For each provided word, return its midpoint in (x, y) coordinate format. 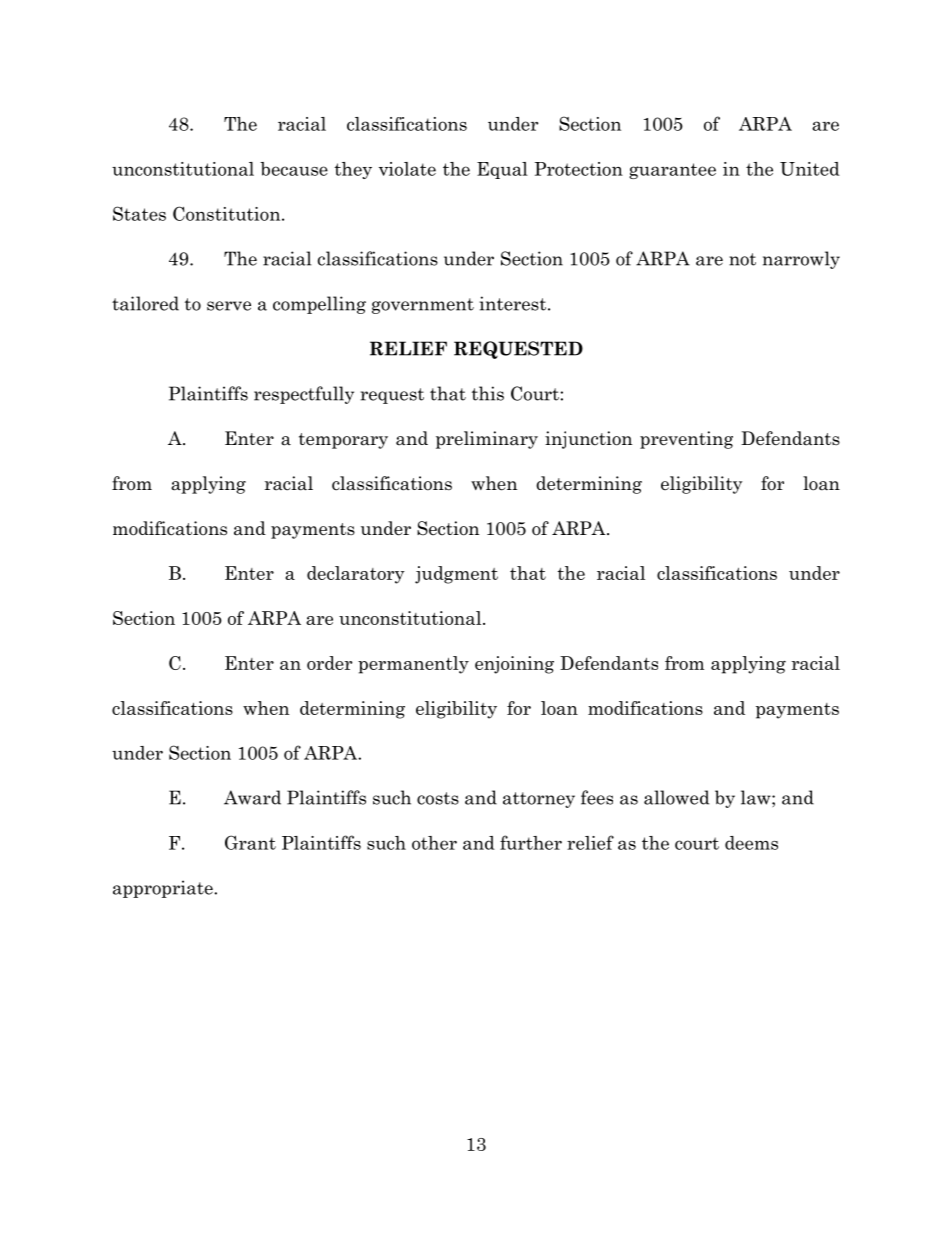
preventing (686, 440)
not (742, 259)
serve (229, 306)
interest (512, 303)
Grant (250, 842)
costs (438, 798)
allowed (676, 797)
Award (252, 797)
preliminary (487, 440)
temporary (343, 441)
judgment (456, 575)
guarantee (672, 171)
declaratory (356, 575)
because (294, 169)
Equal (502, 170)
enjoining (514, 665)
